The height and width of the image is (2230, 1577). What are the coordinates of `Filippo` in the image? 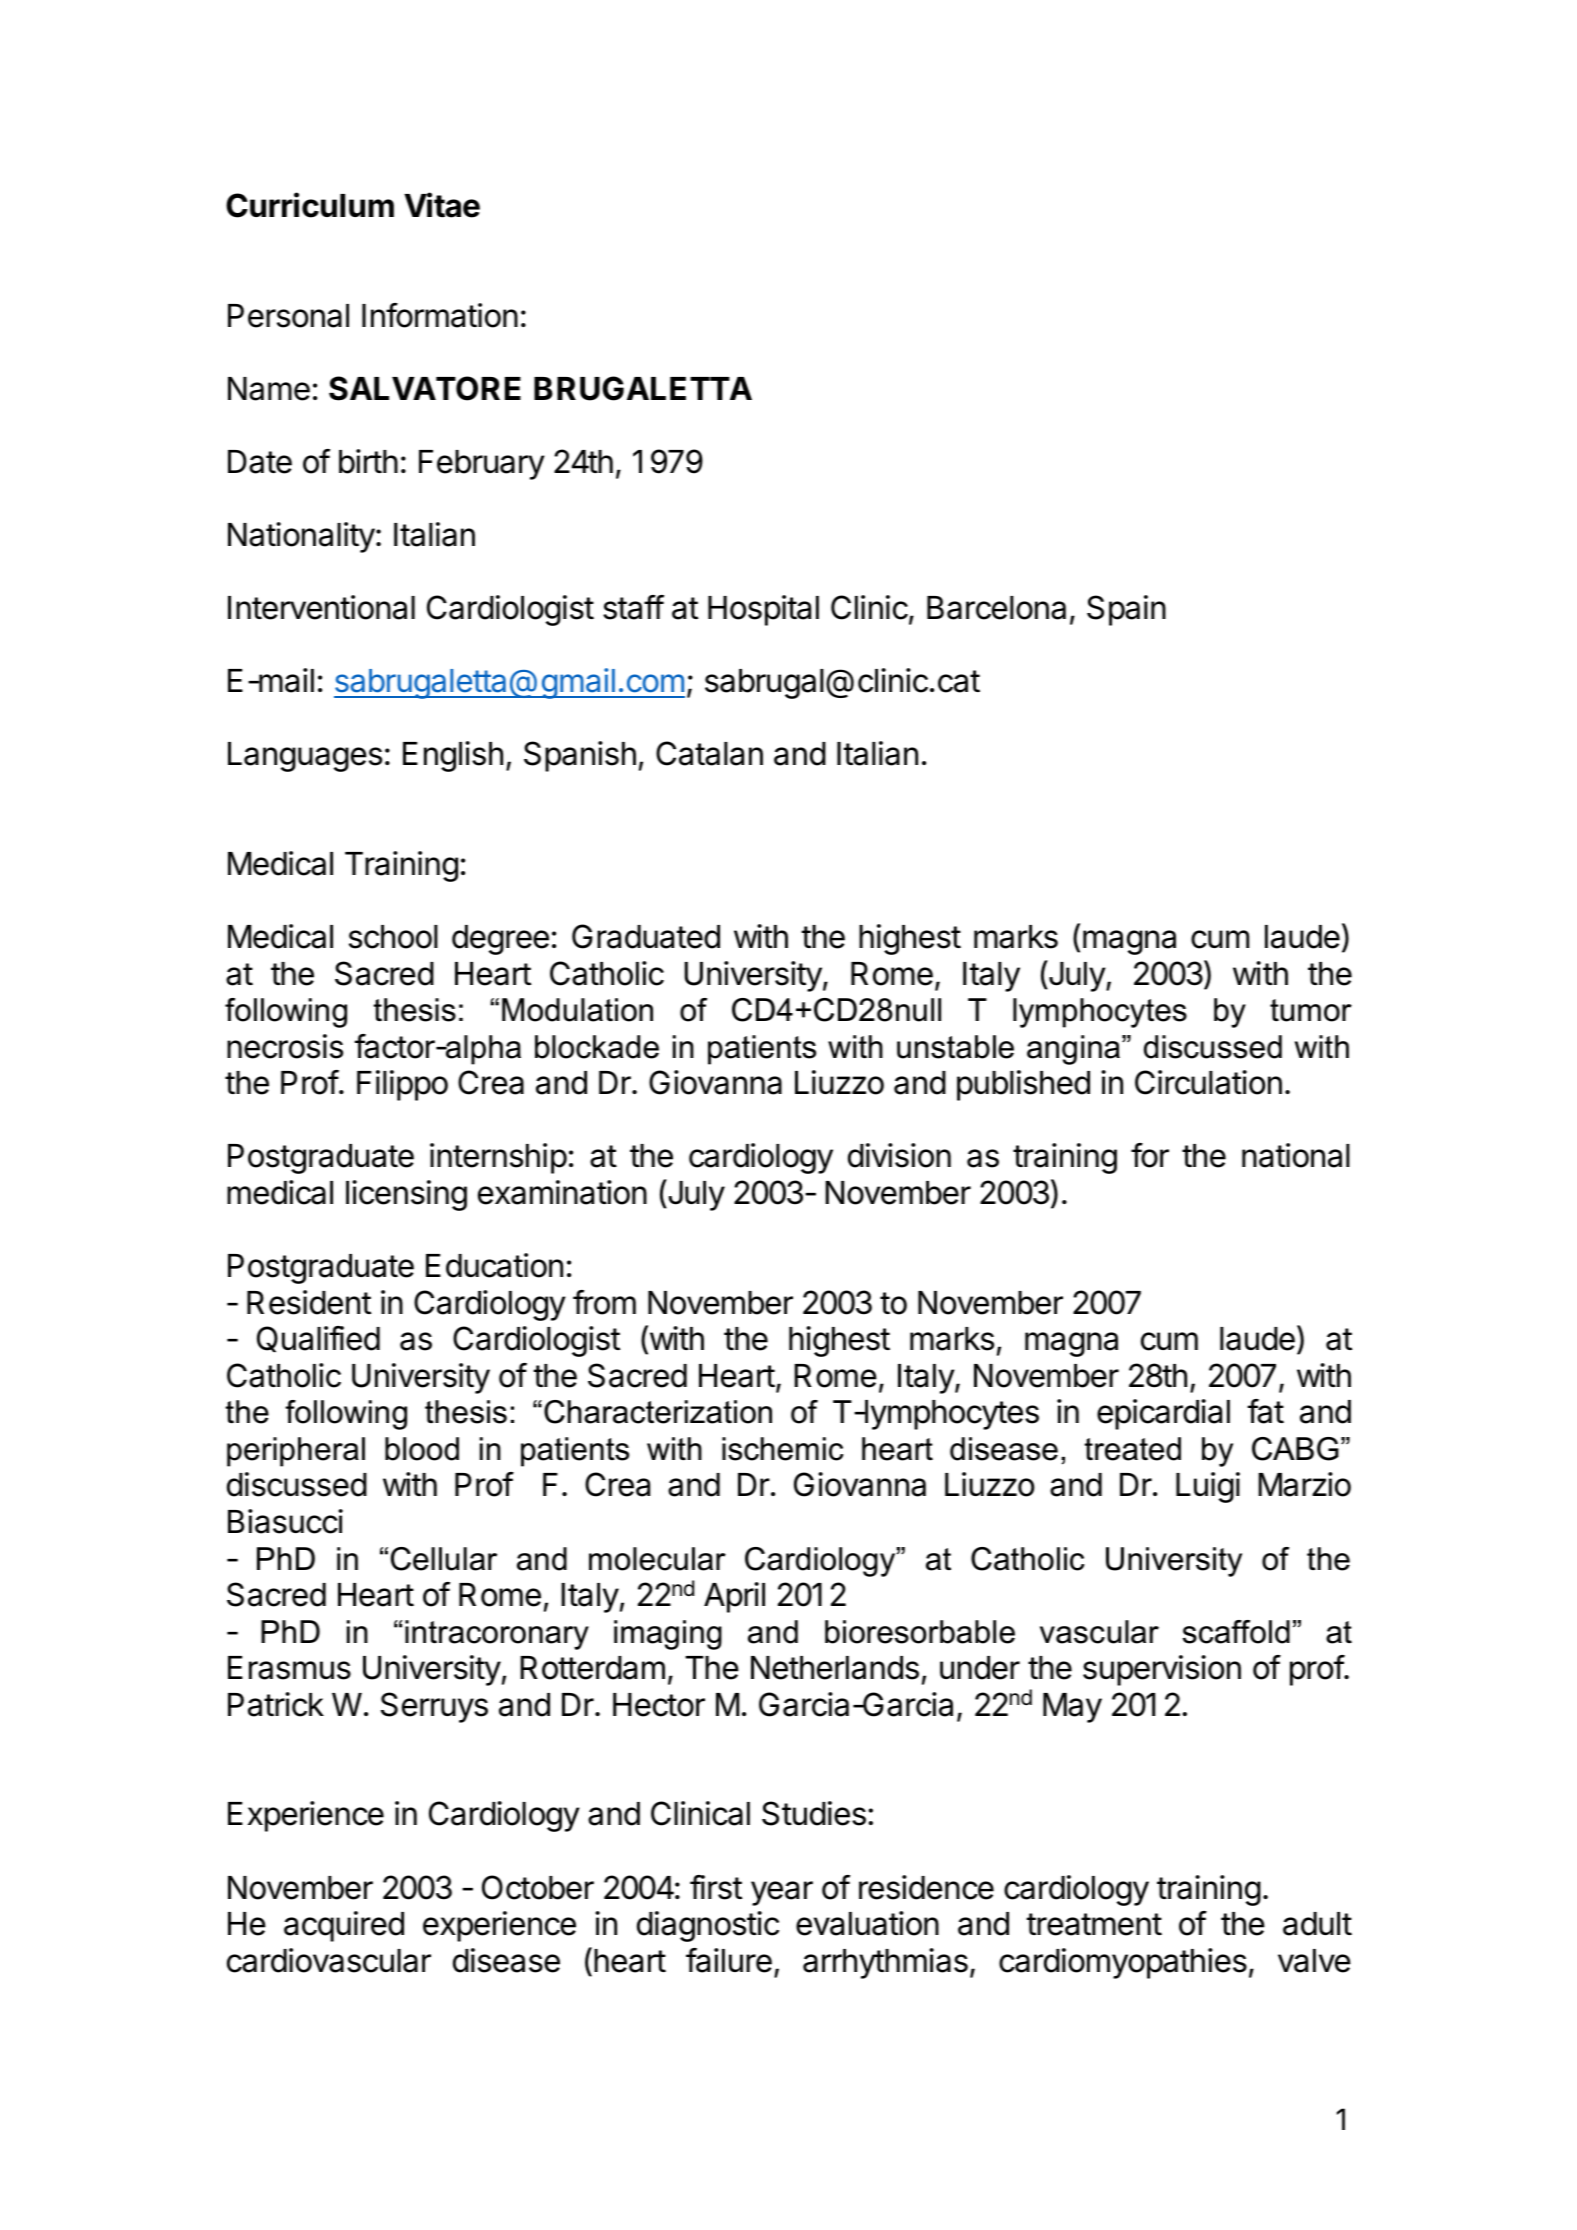 It's located at (402, 1085).
